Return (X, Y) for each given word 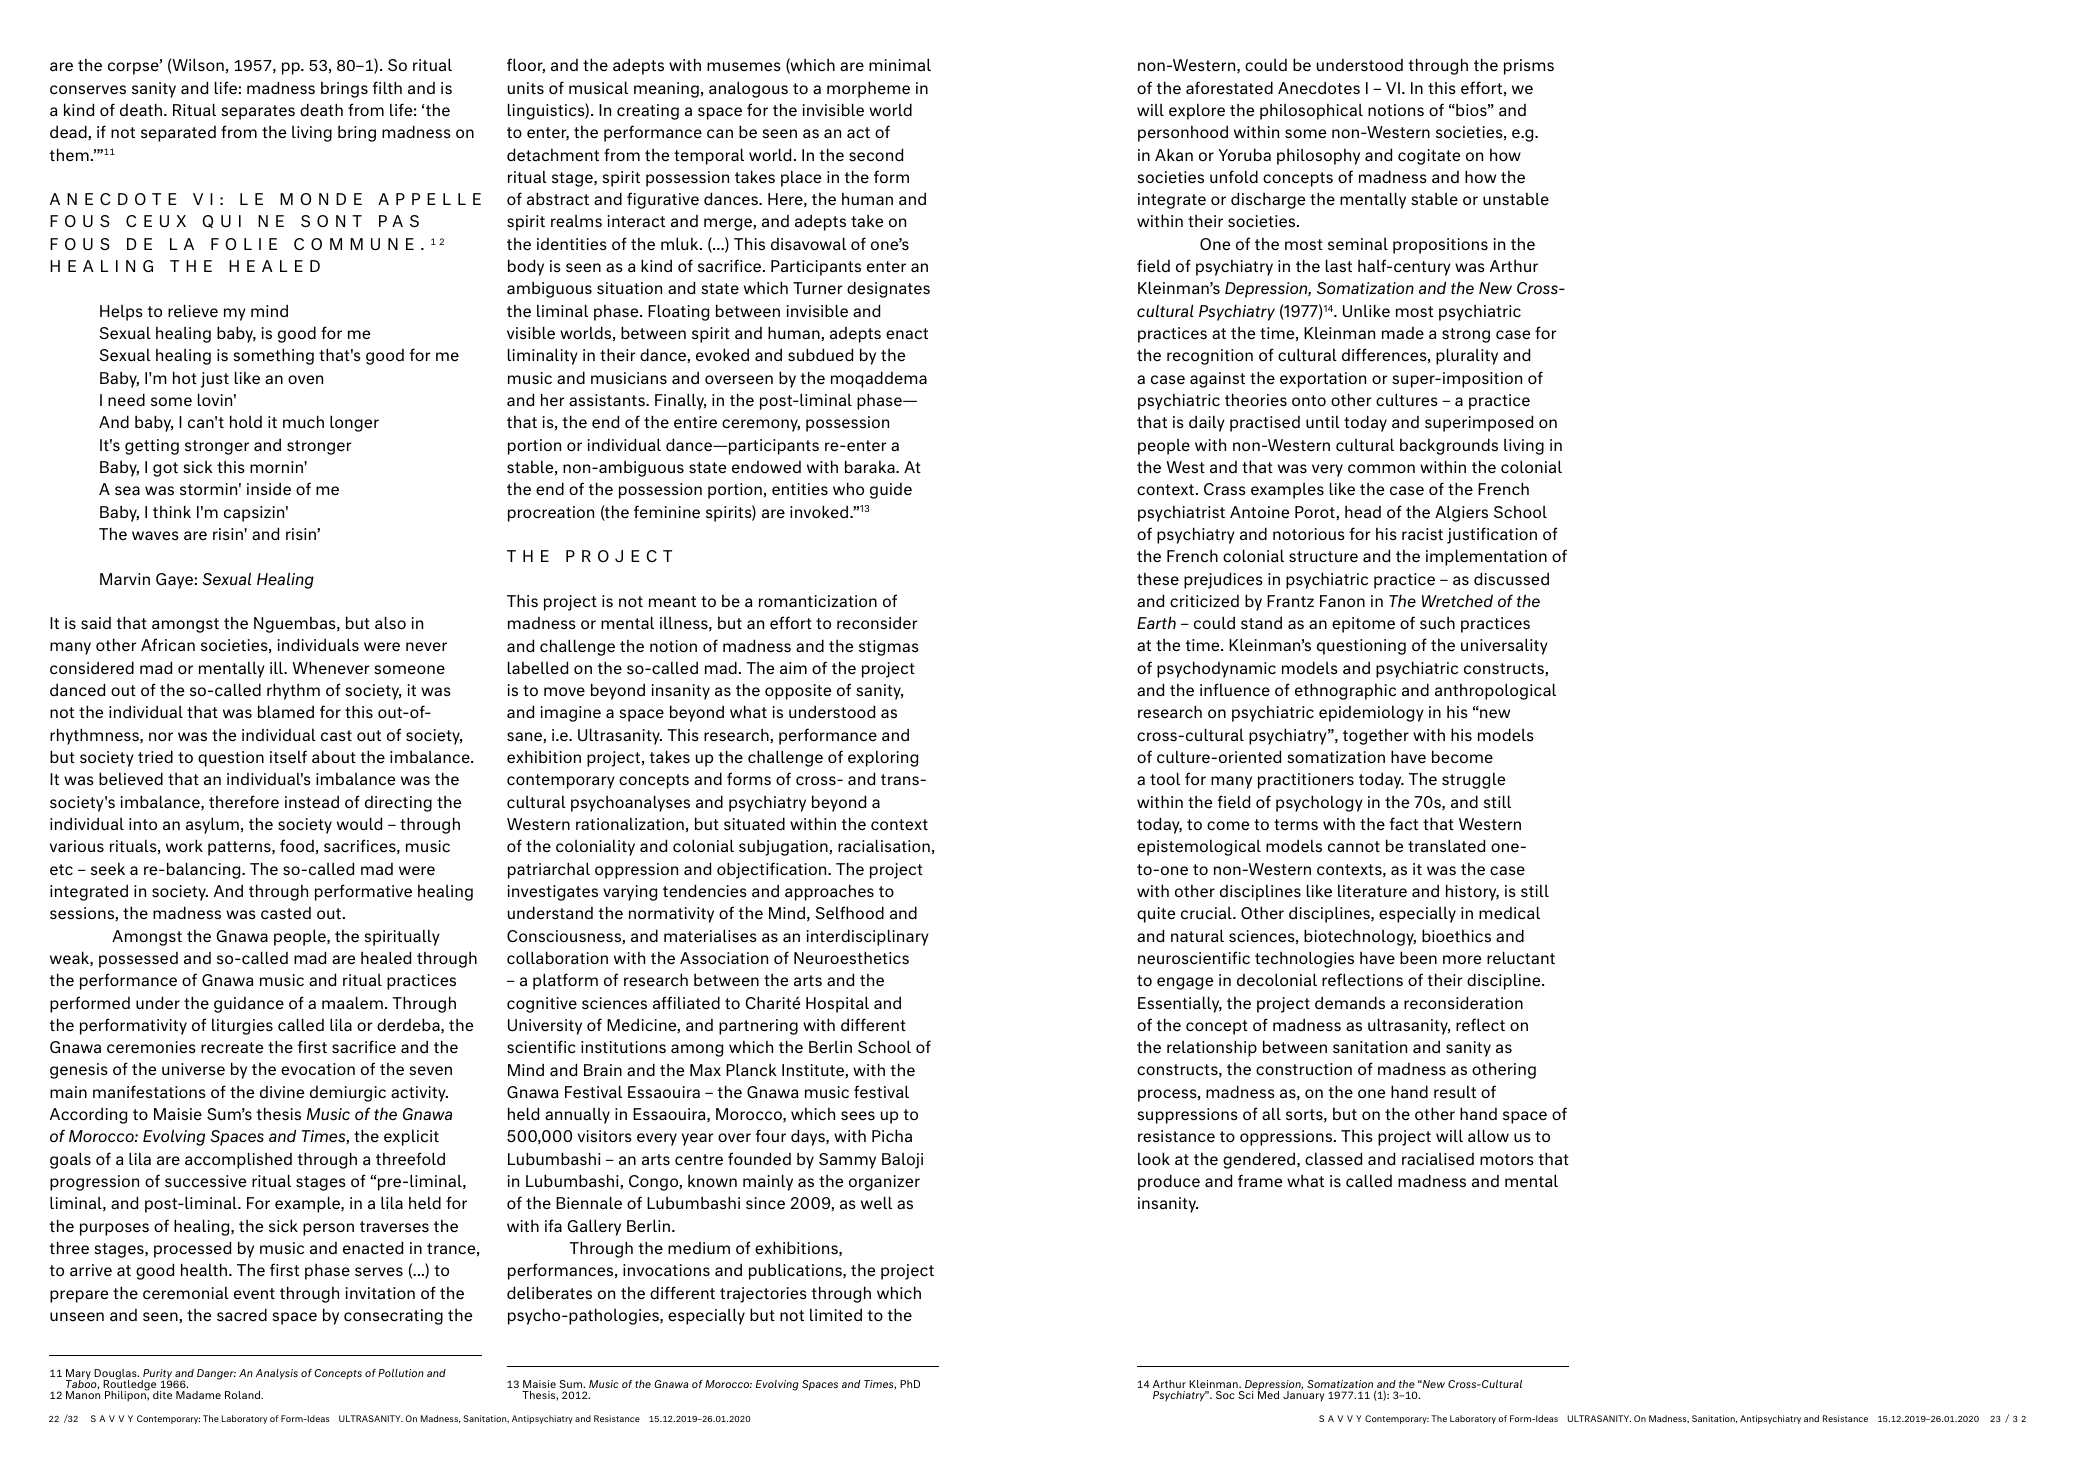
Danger (216, 1374)
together (1376, 737)
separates (258, 112)
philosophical (1311, 112)
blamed (286, 711)
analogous (748, 89)
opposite (798, 692)
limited (836, 1315)
